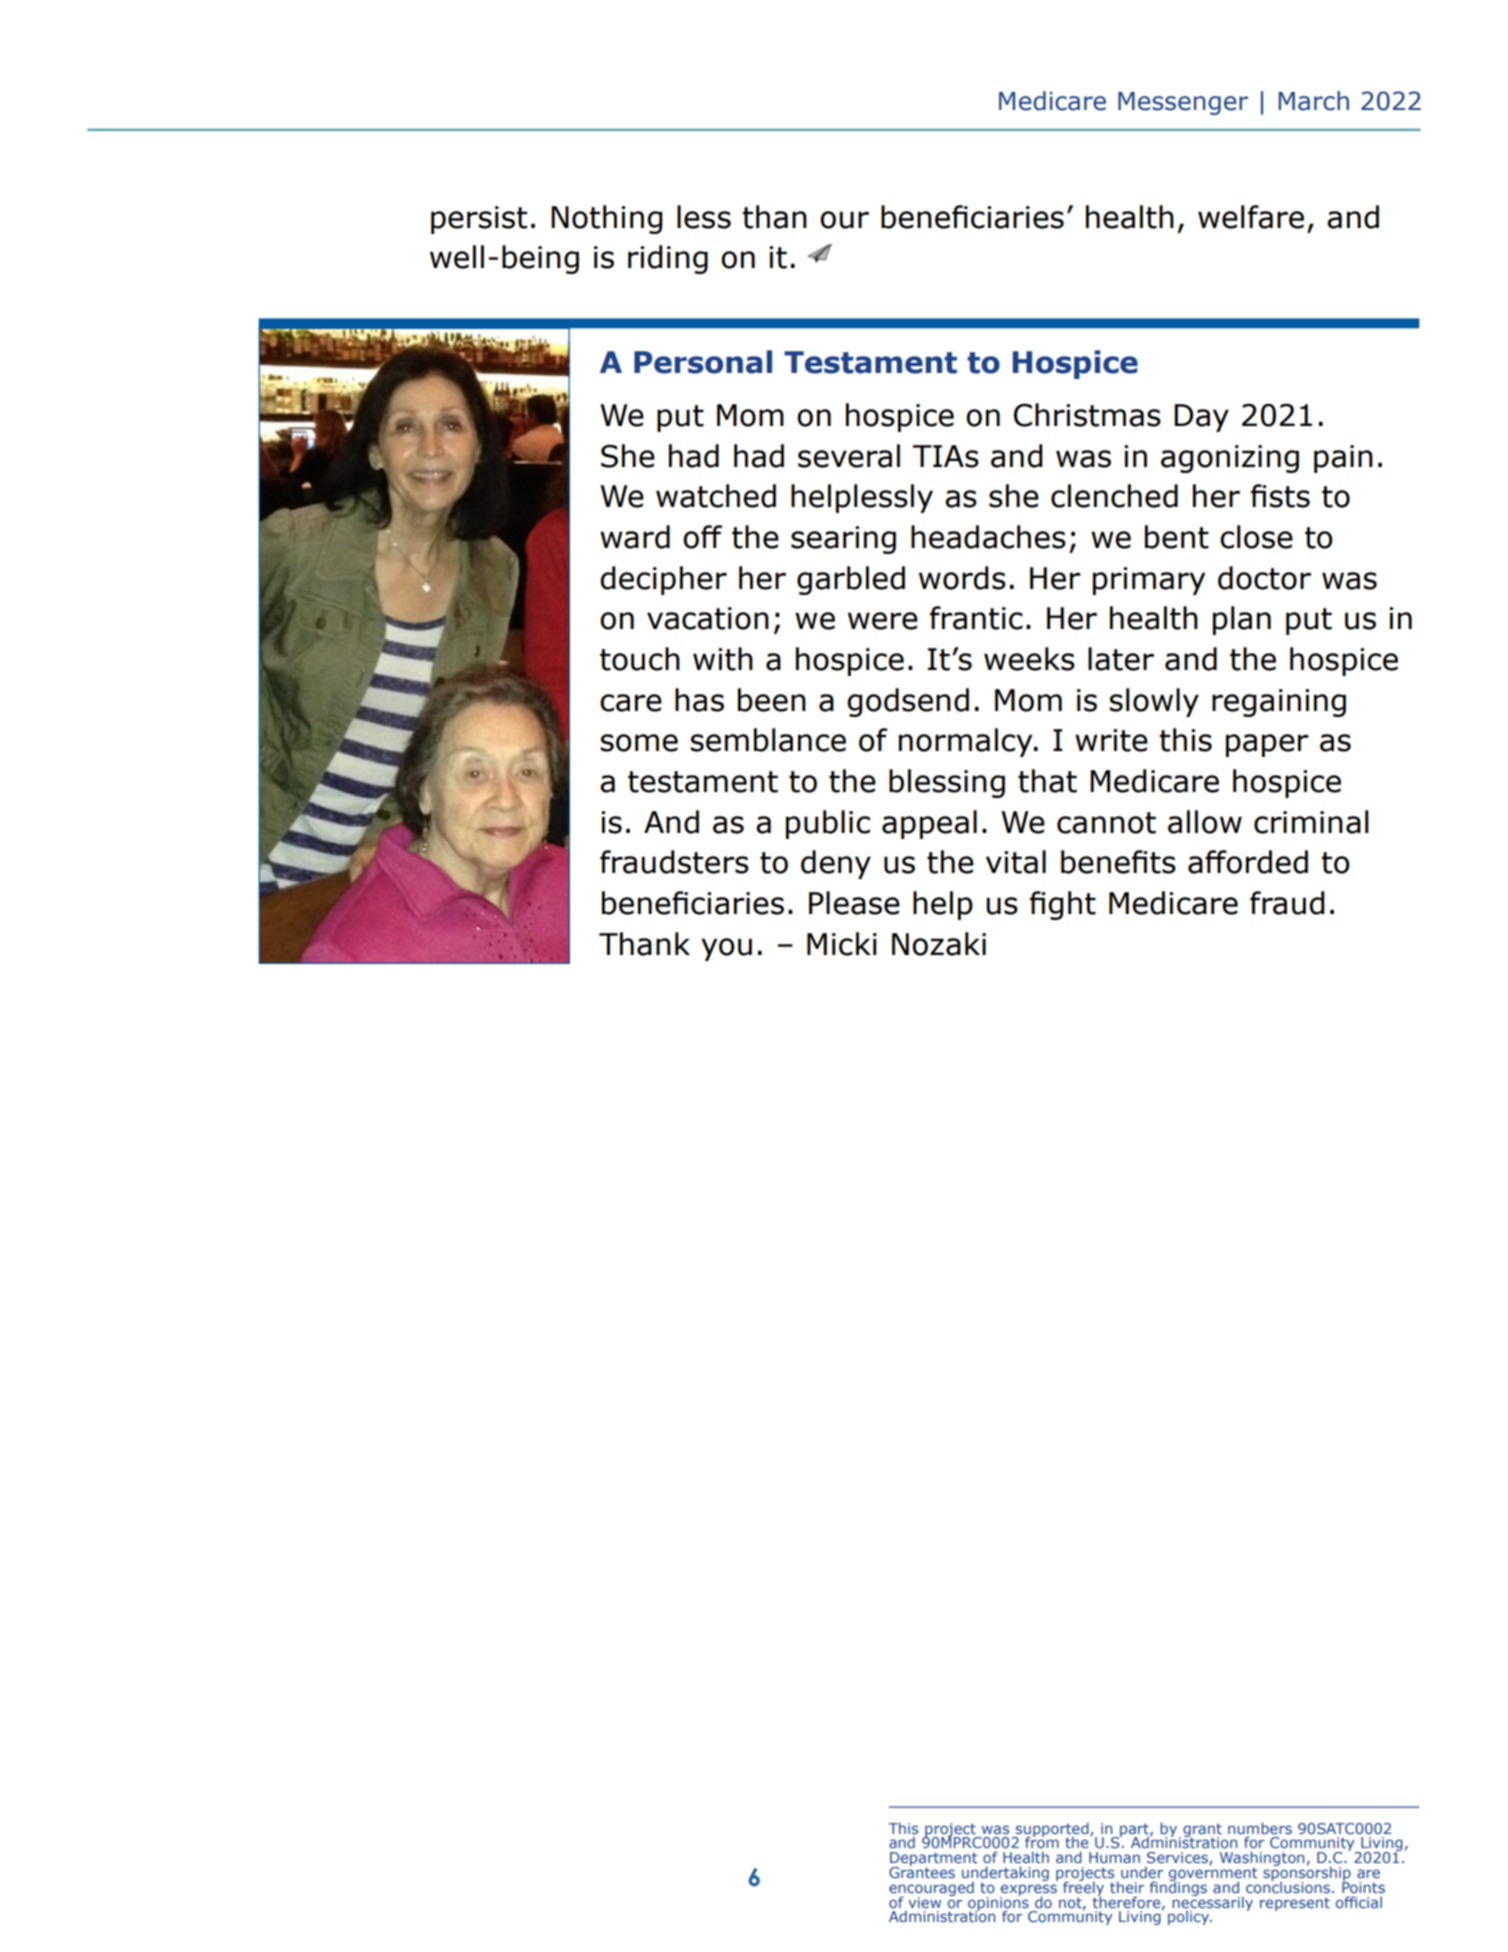  What do you see at coordinates (1251, 217) in the screenshot?
I see `welfare` at bounding box center [1251, 217].
